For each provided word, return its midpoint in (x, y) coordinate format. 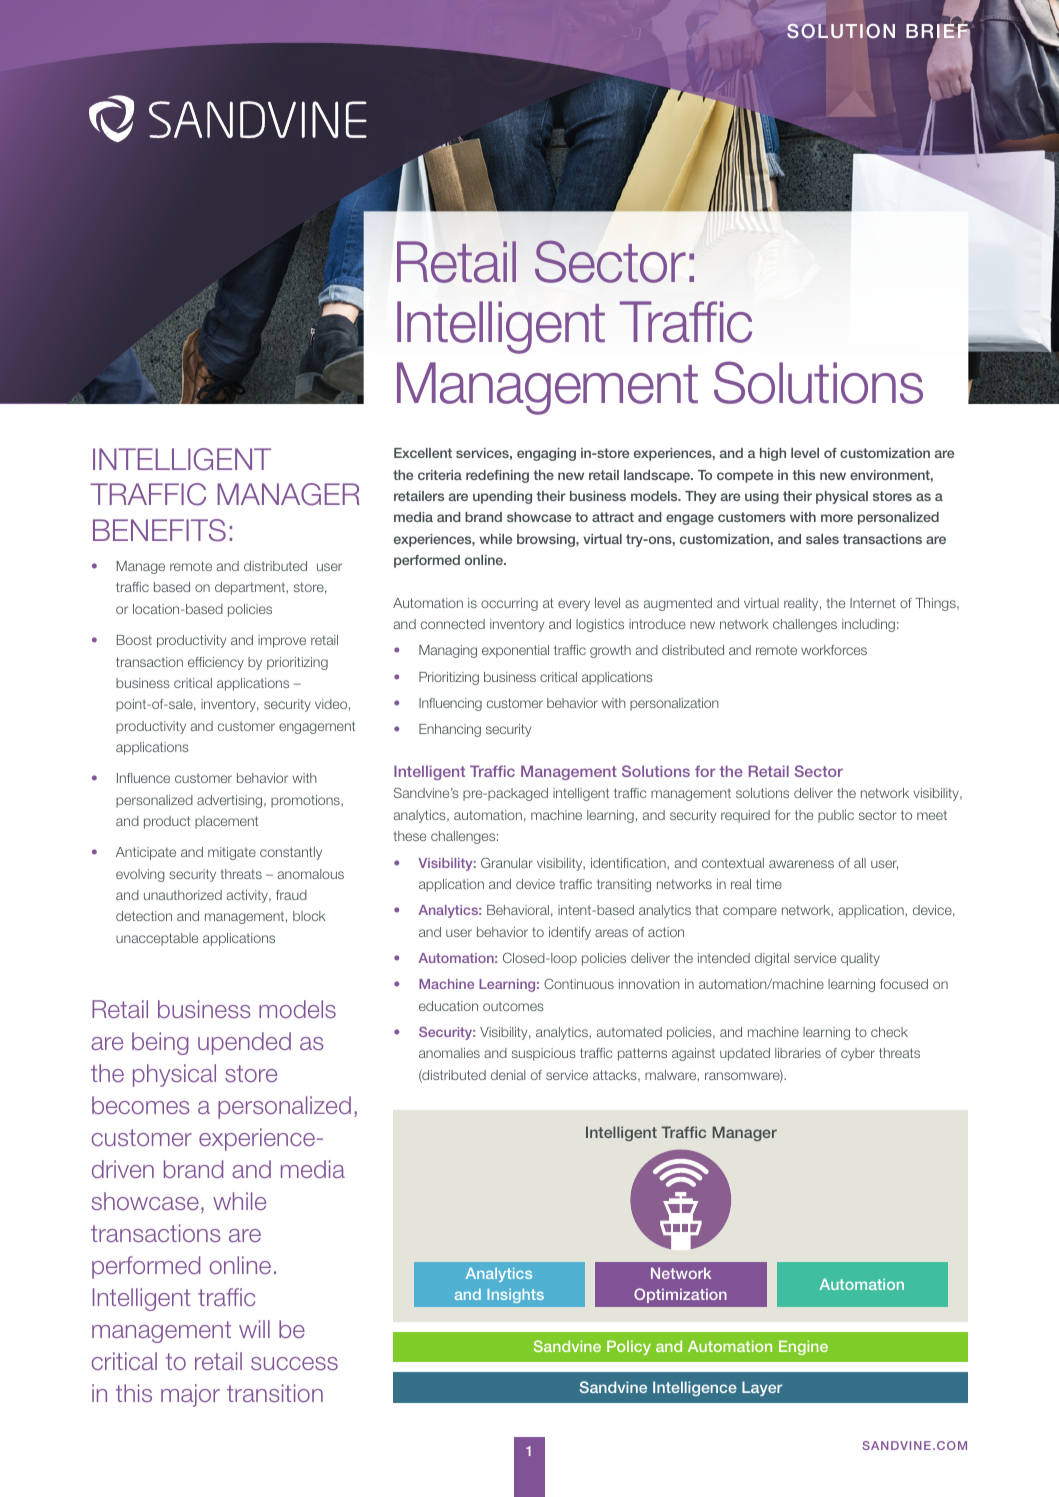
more (837, 518)
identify (570, 933)
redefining (497, 476)
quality (860, 959)
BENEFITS (159, 530)
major (190, 1395)
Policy (629, 1347)
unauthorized (183, 895)
